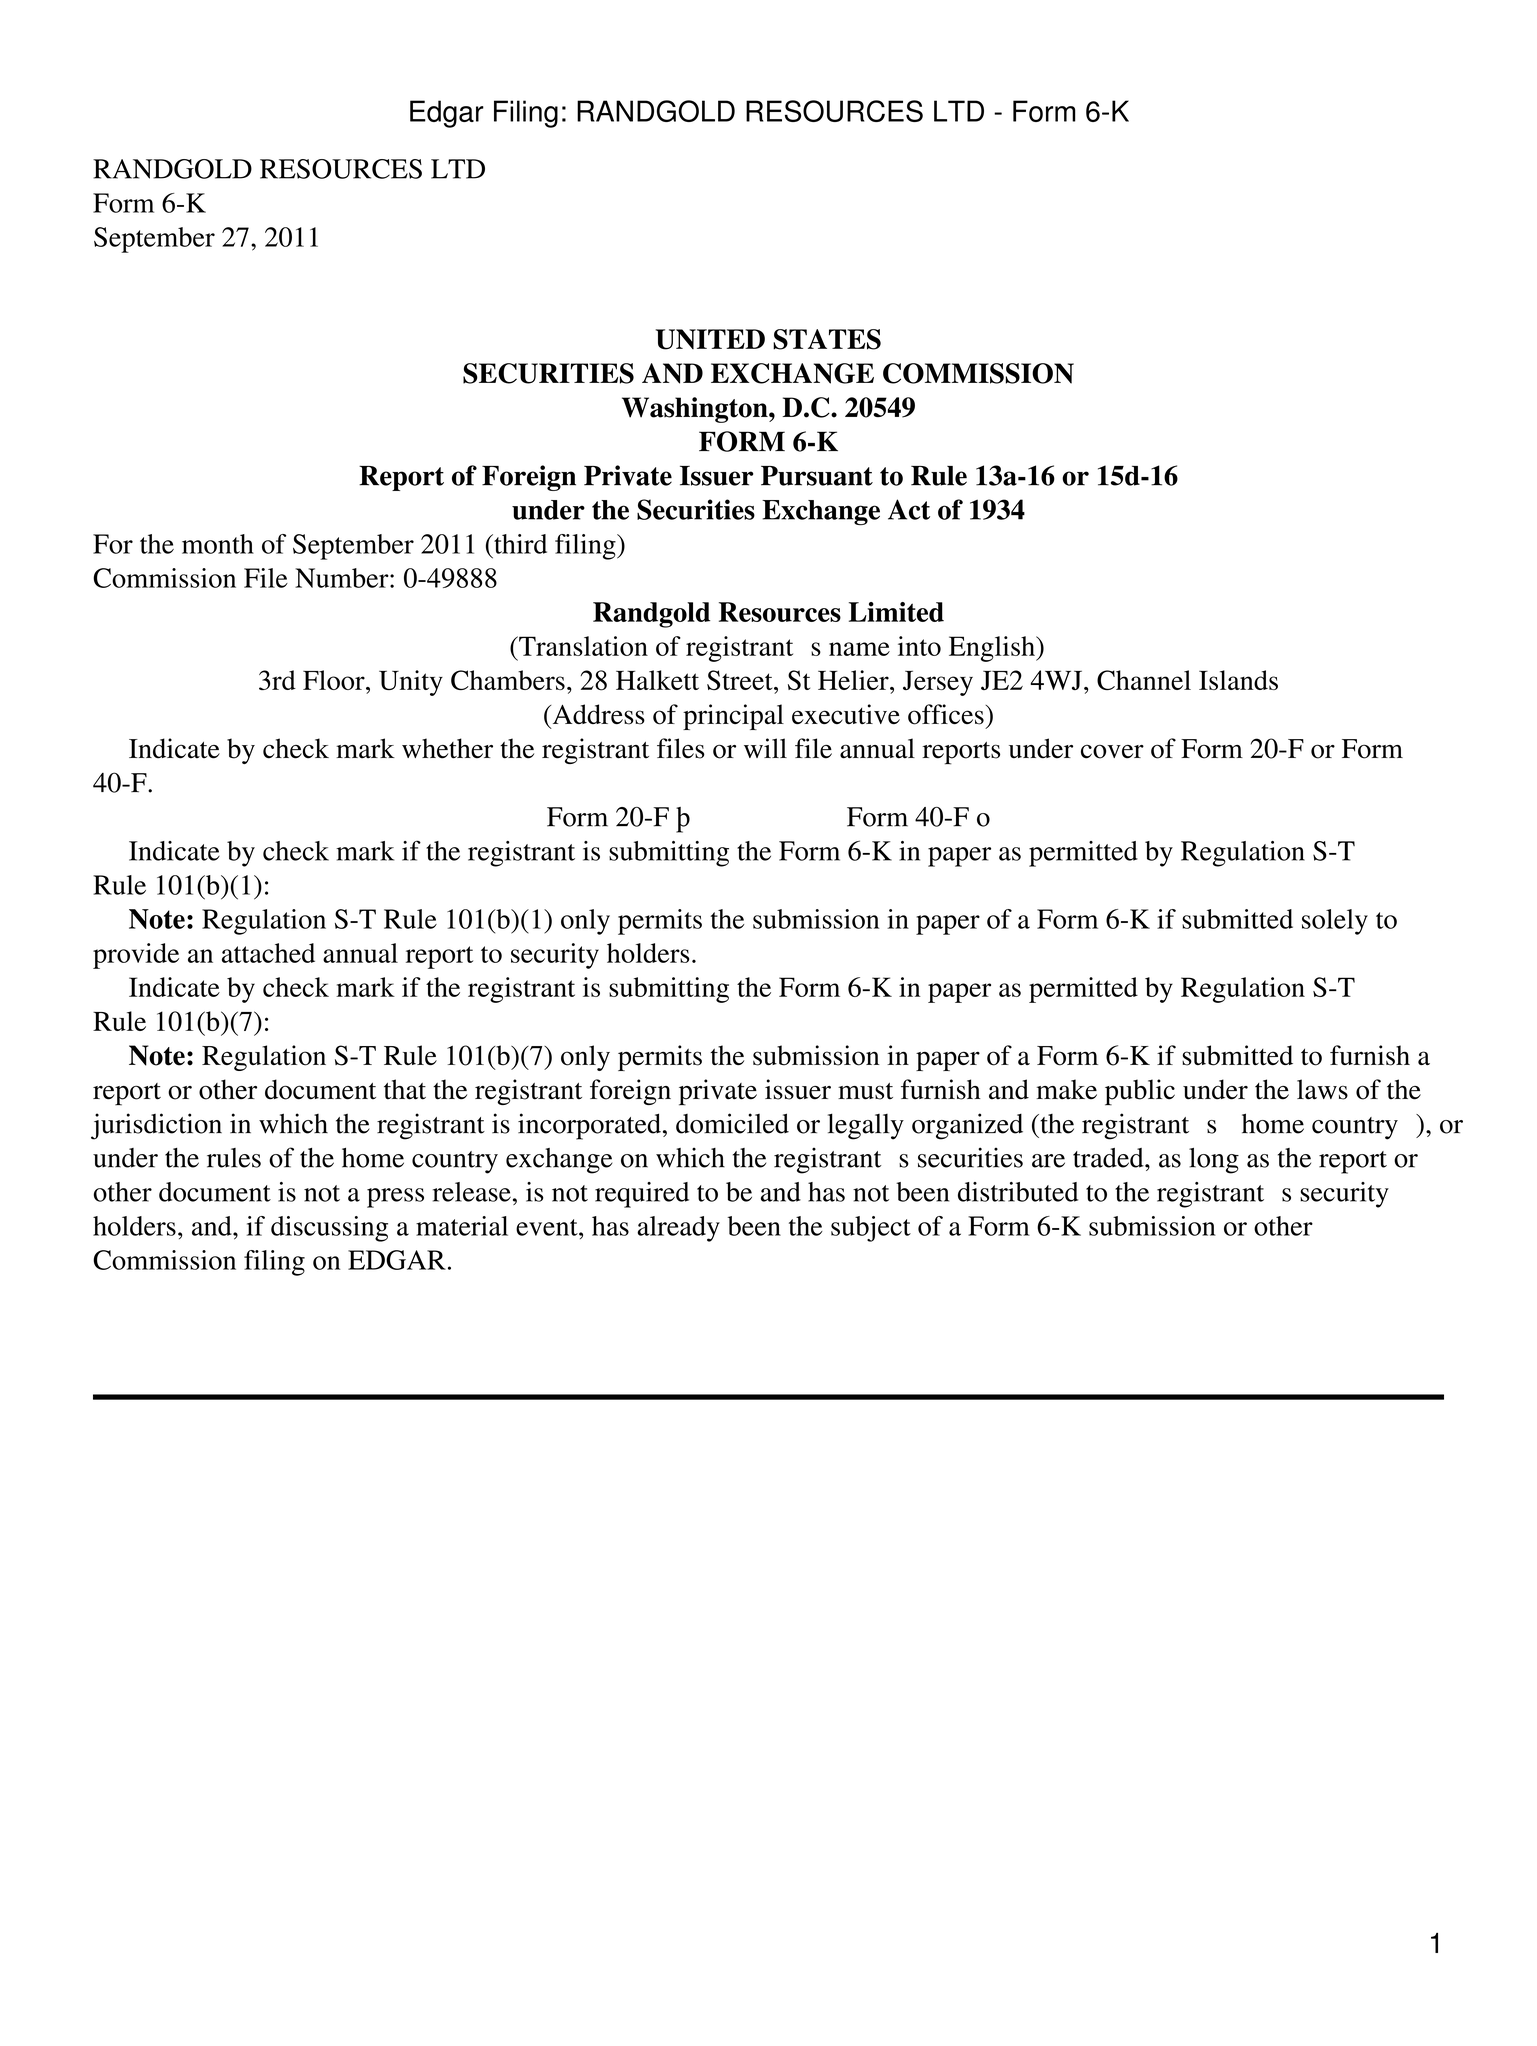 The height and width of the image is (2046, 1537). I want to click on must, so click(865, 1091).
